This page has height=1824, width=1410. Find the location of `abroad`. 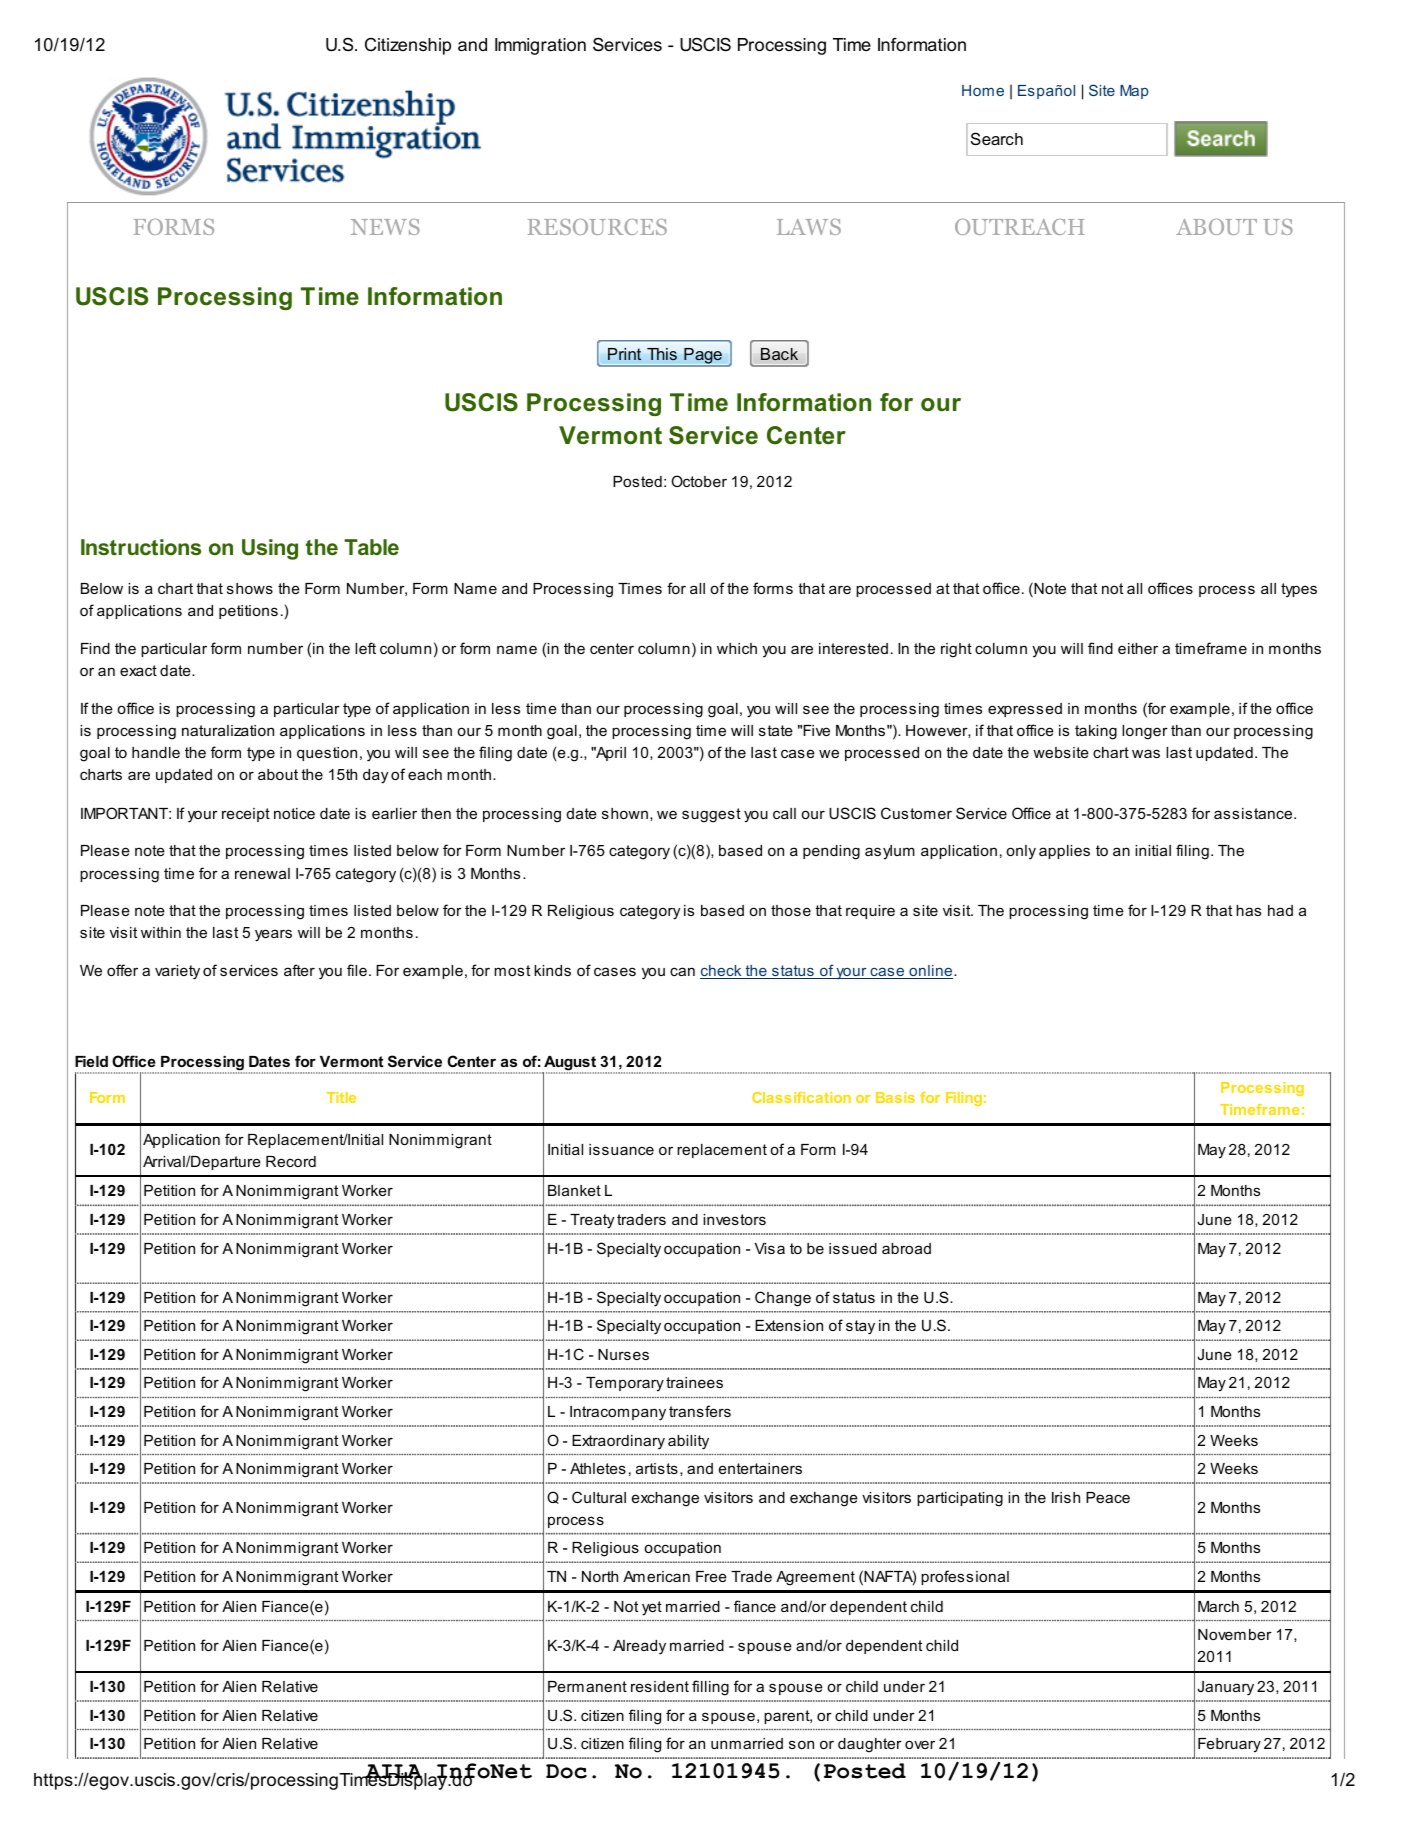

abroad is located at coordinates (906, 1248).
